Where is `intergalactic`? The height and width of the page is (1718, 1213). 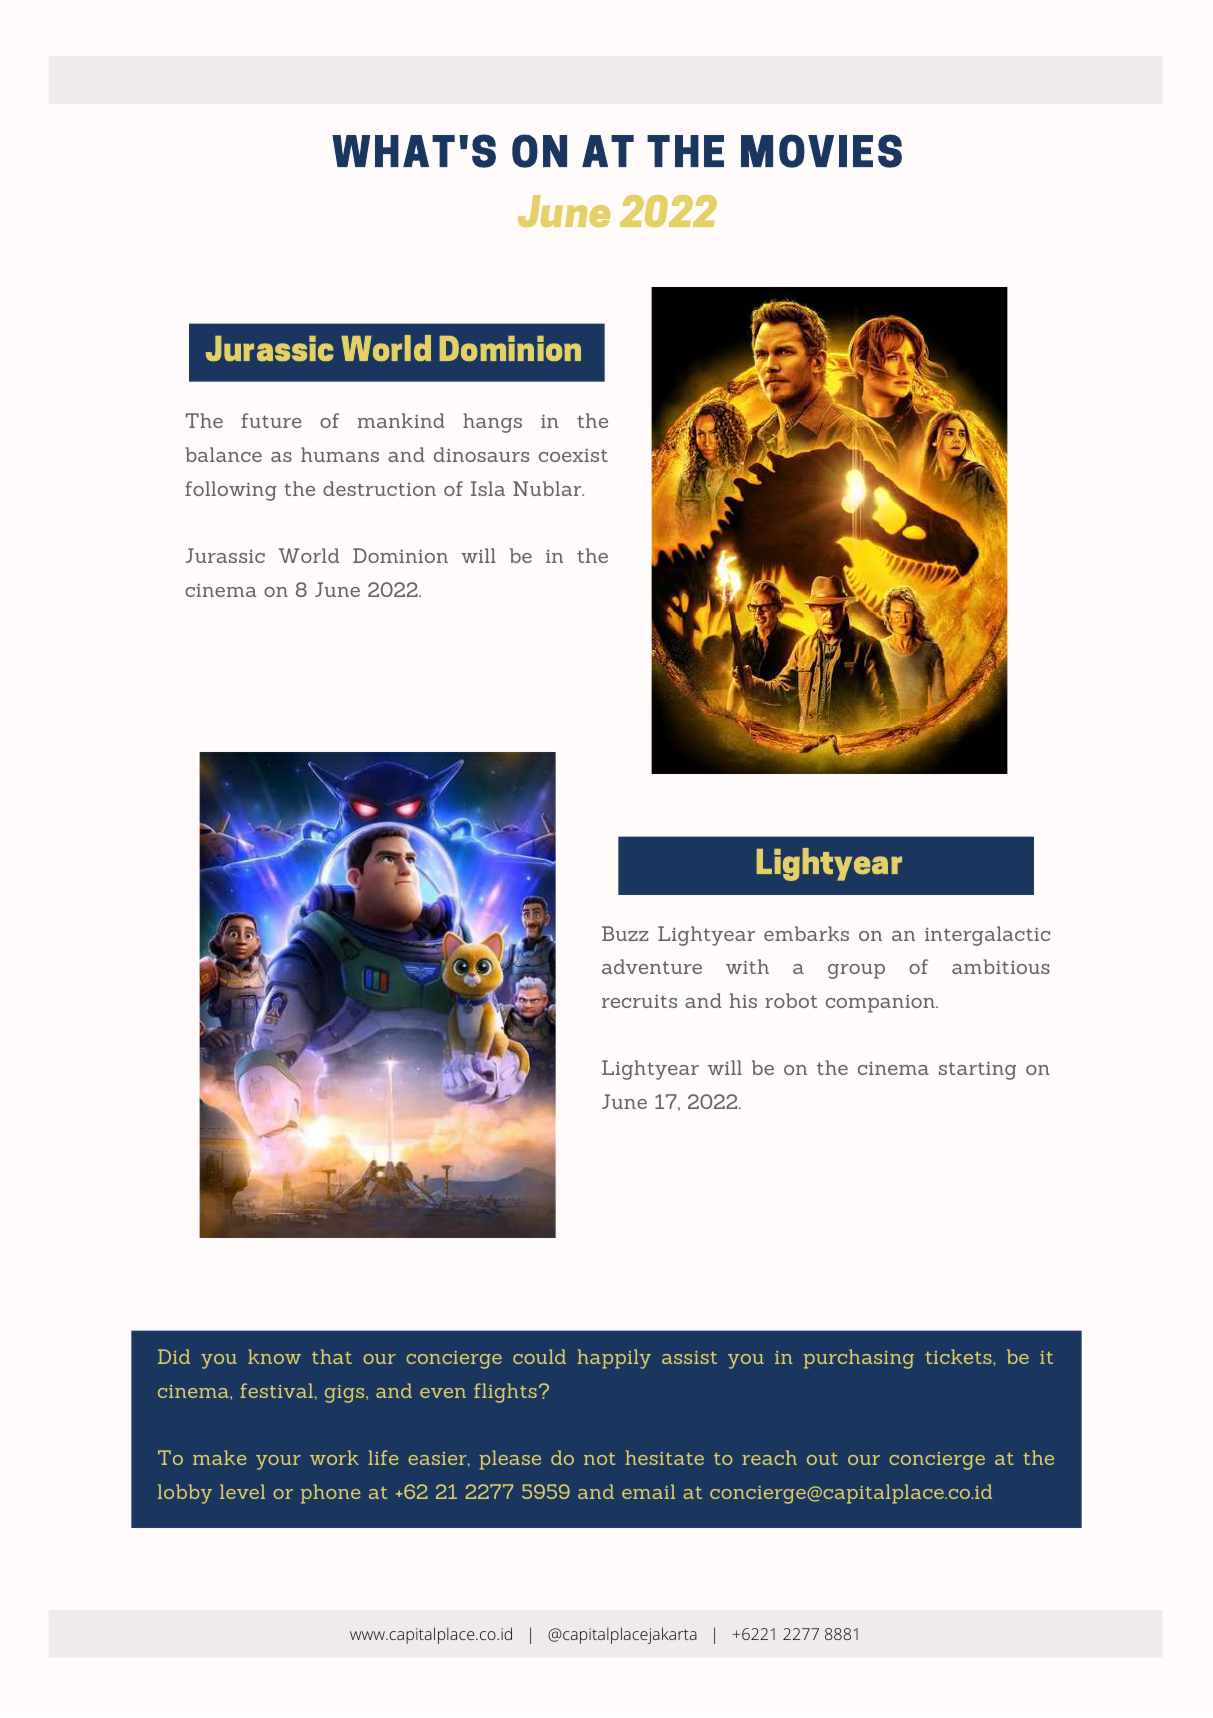
intergalactic is located at coordinates (987, 936).
